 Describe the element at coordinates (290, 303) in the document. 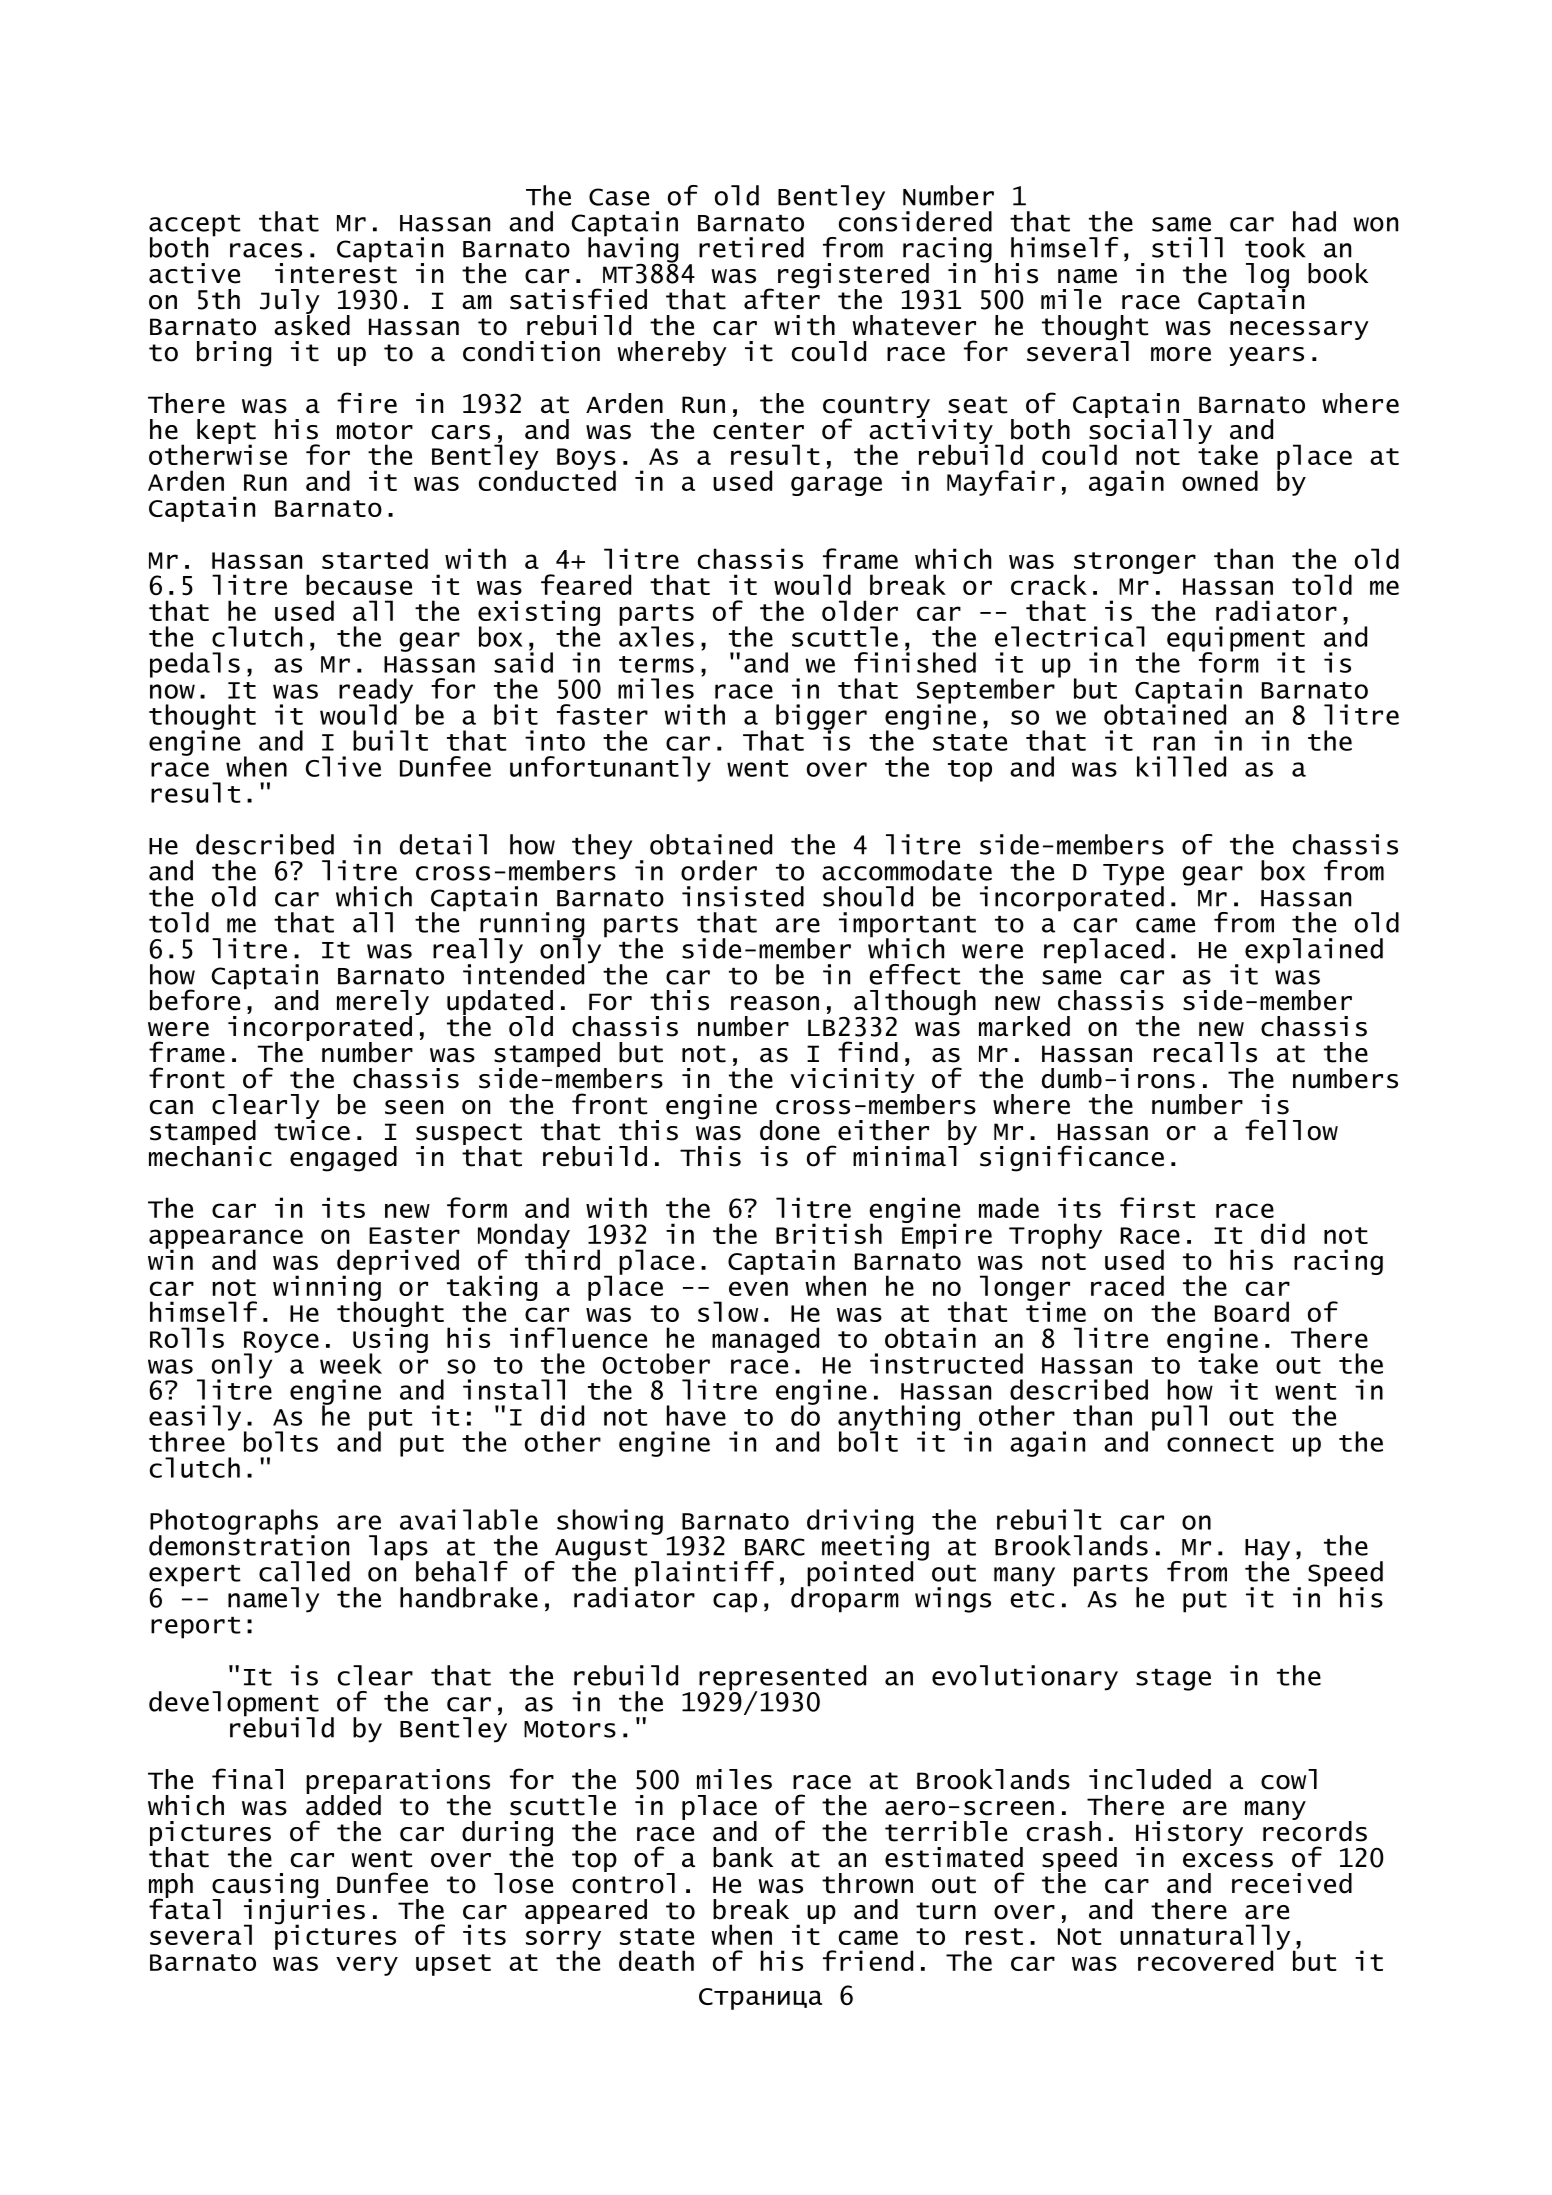

I see `July` at that location.
